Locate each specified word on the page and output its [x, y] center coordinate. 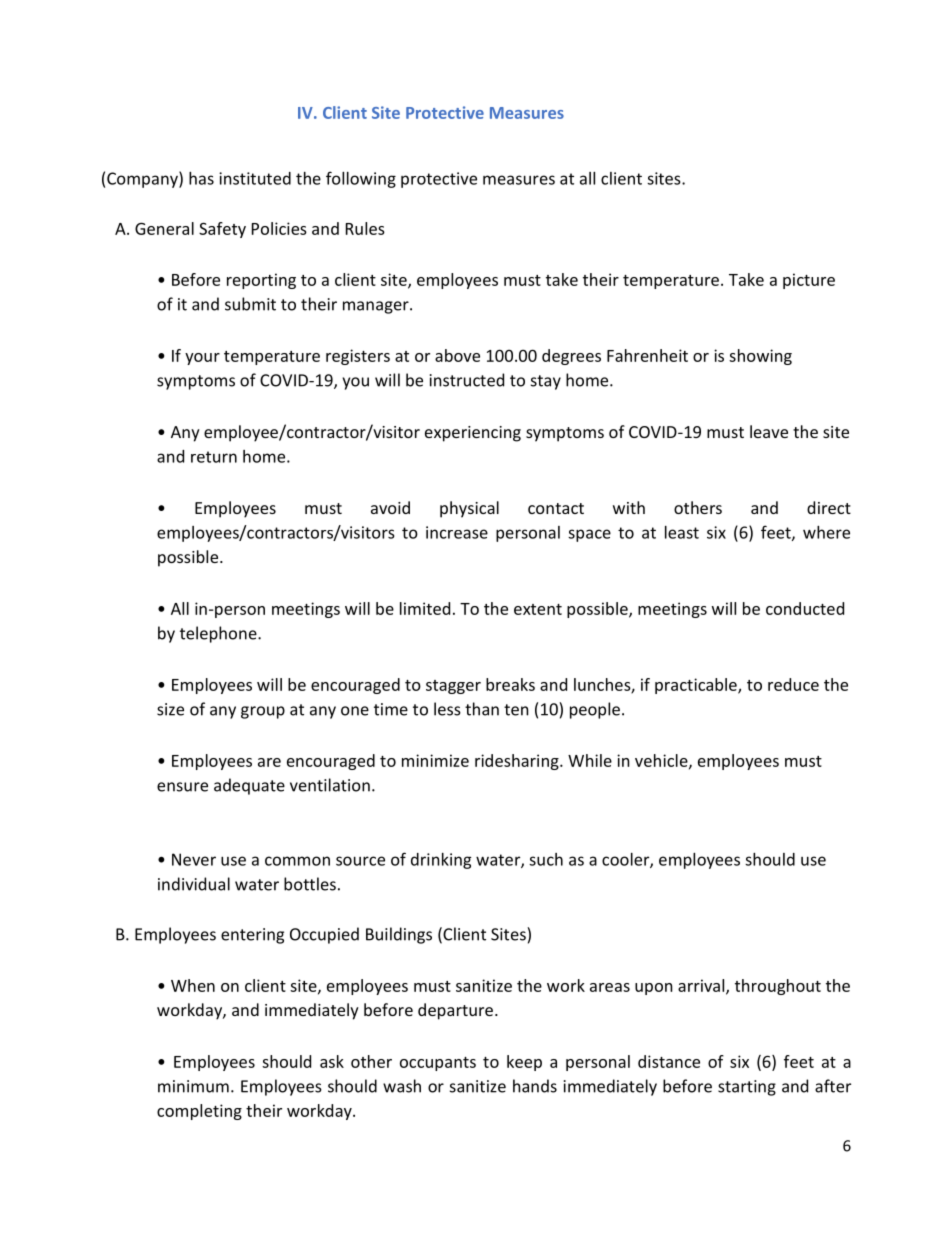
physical [469, 509]
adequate [249, 786]
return [214, 457]
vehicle [662, 761]
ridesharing [518, 762]
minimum [193, 1086]
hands [535, 1086]
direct [829, 507]
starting [747, 1088]
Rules [365, 228]
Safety [222, 230]
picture [809, 281]
